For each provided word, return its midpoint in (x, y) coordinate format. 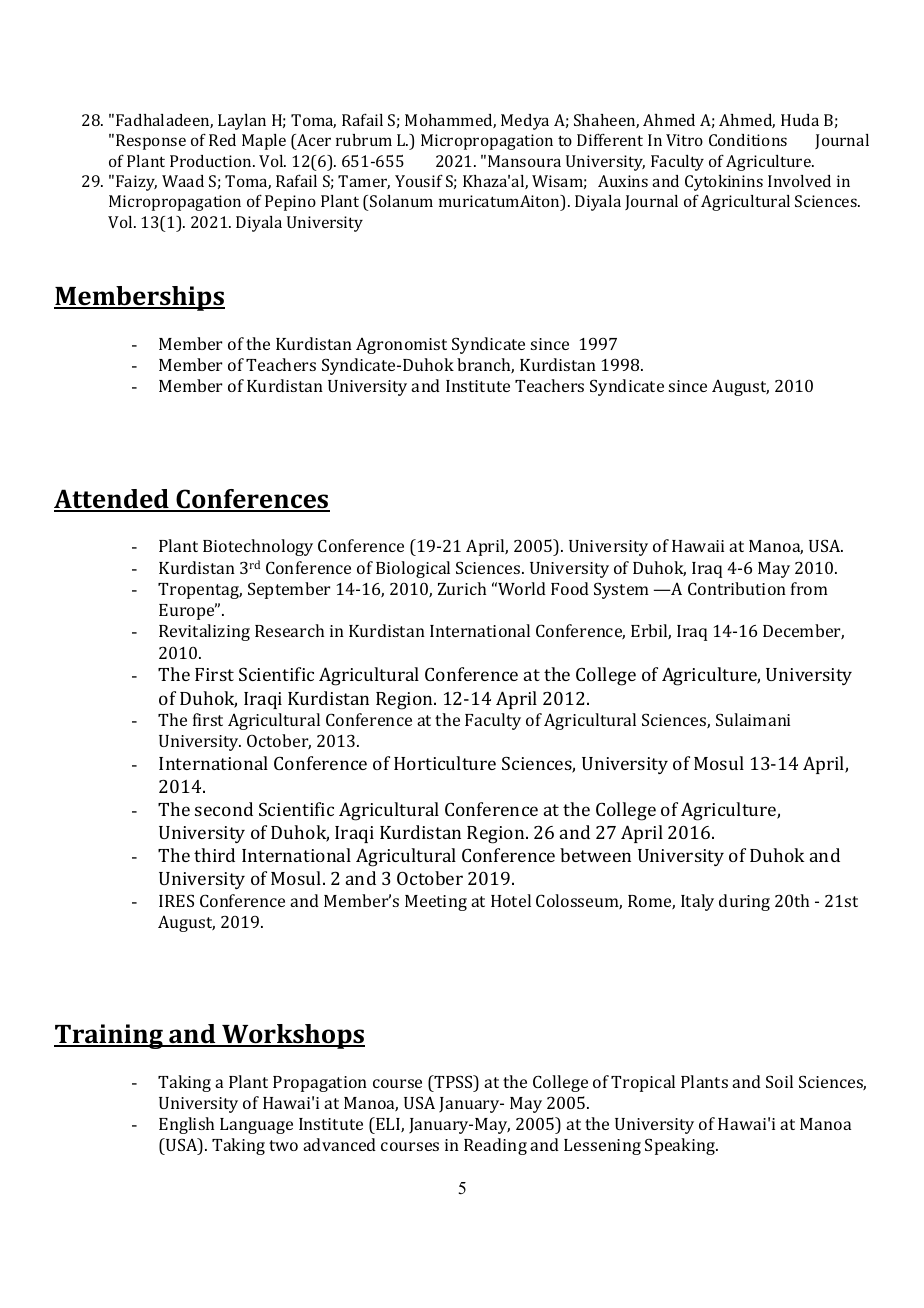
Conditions (748, 140)
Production (212, 161)
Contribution (737, 588)
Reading (495, 1146)
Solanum (401, 201)
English (186, 1125)
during (744, 902)
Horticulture (445, 763)
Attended (112, 500)
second (224, 809)
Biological (413, 569)
